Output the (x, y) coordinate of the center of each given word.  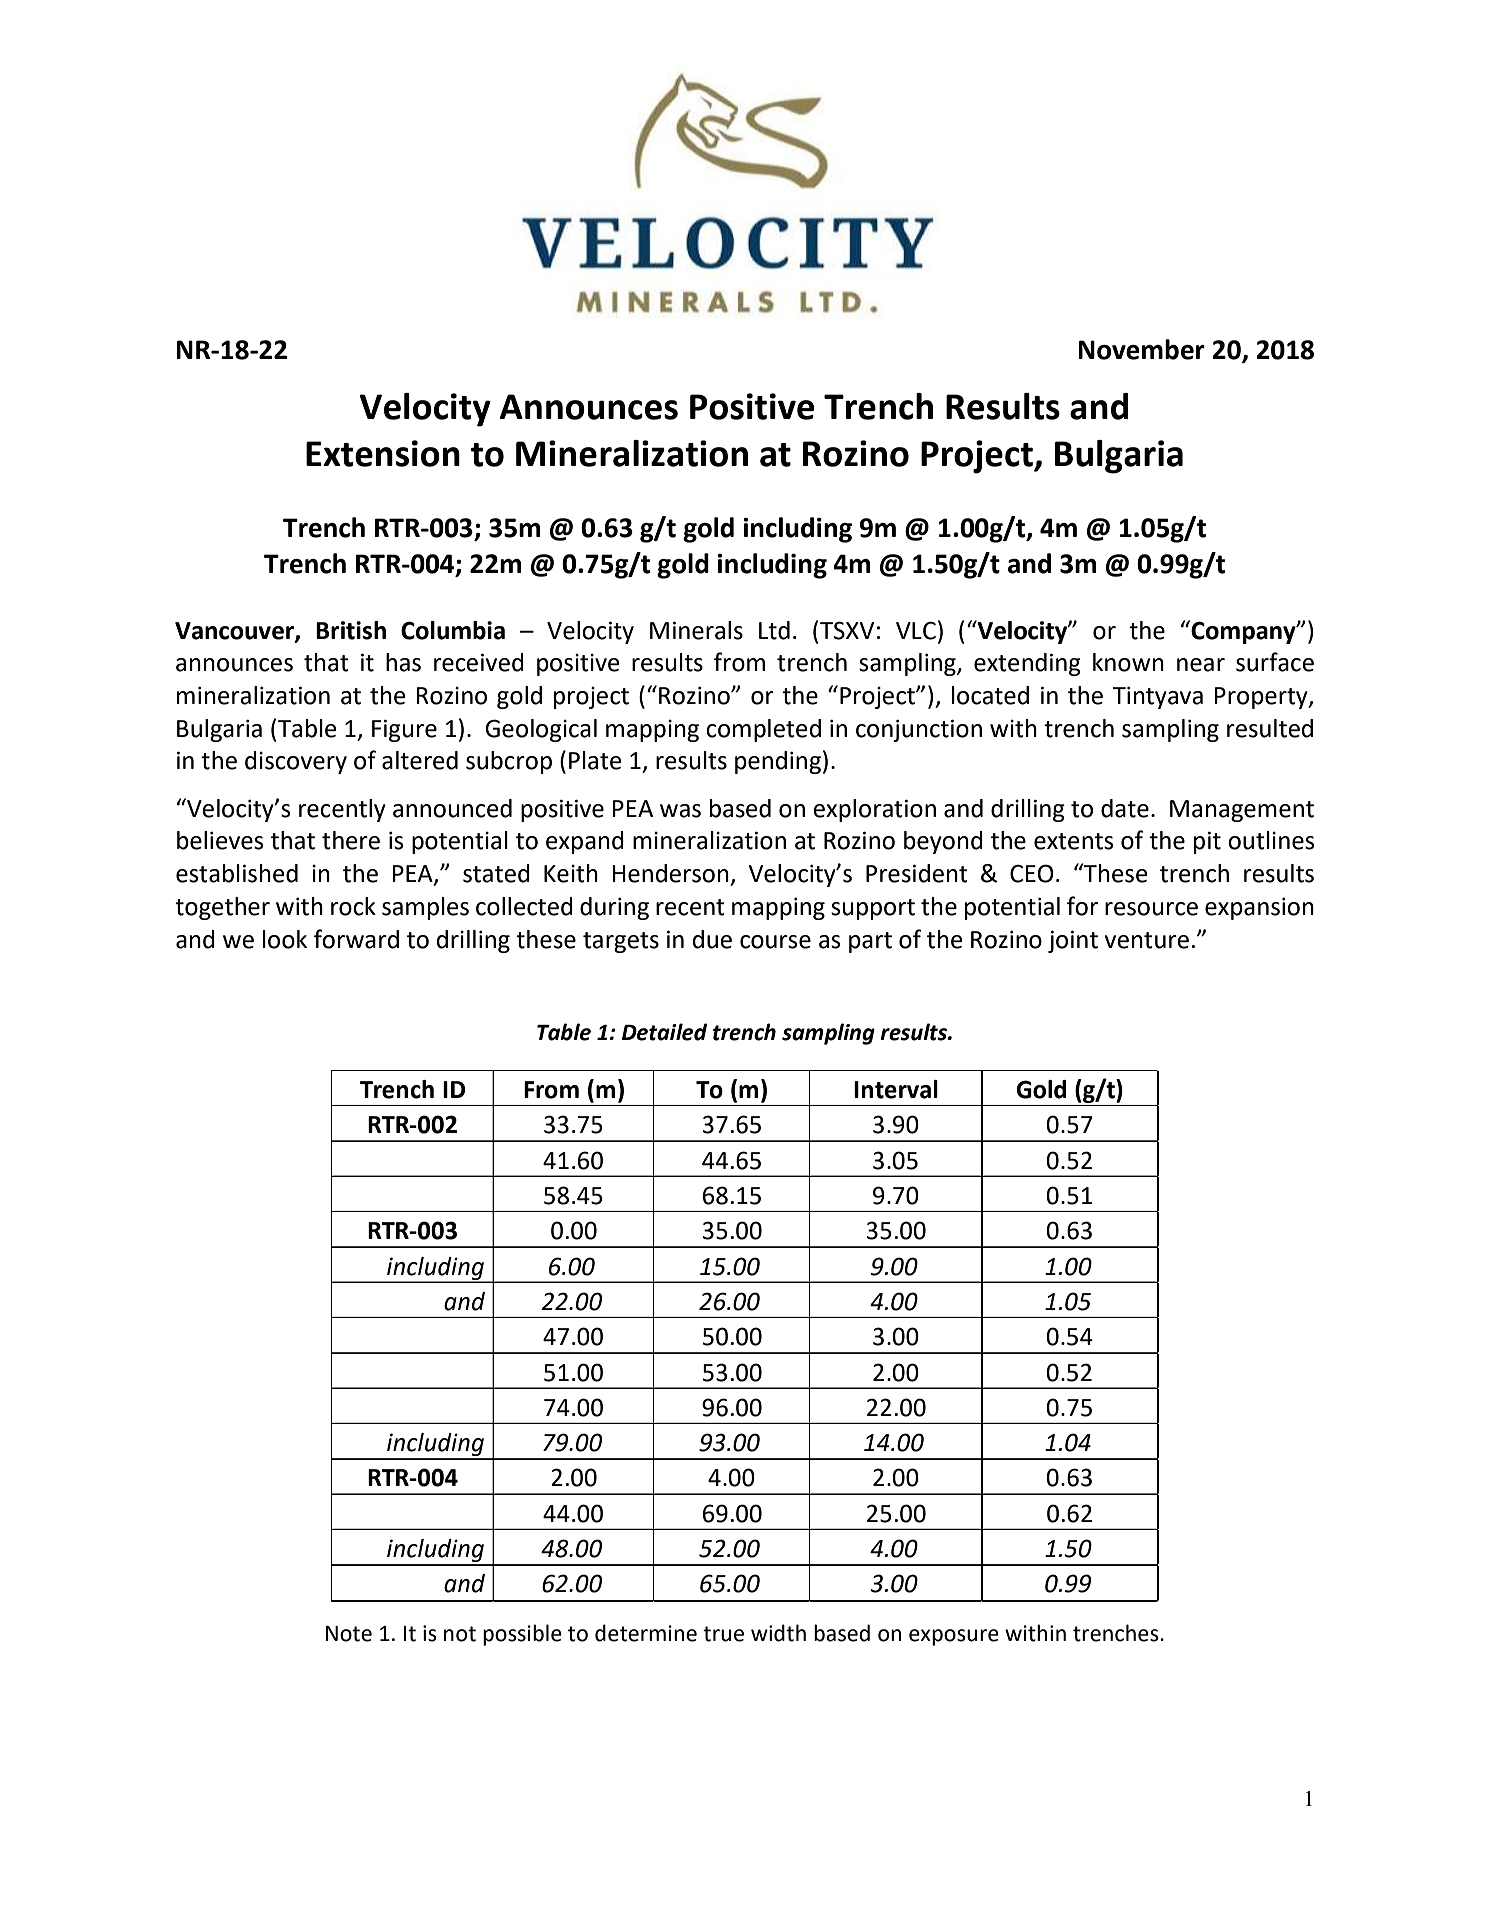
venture (1147, 940)
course (775, 942)
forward (356, 939)
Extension (383, 453)
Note (349, 1634)
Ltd (774, 630)
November (1142, 349)
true (723, 1634)
